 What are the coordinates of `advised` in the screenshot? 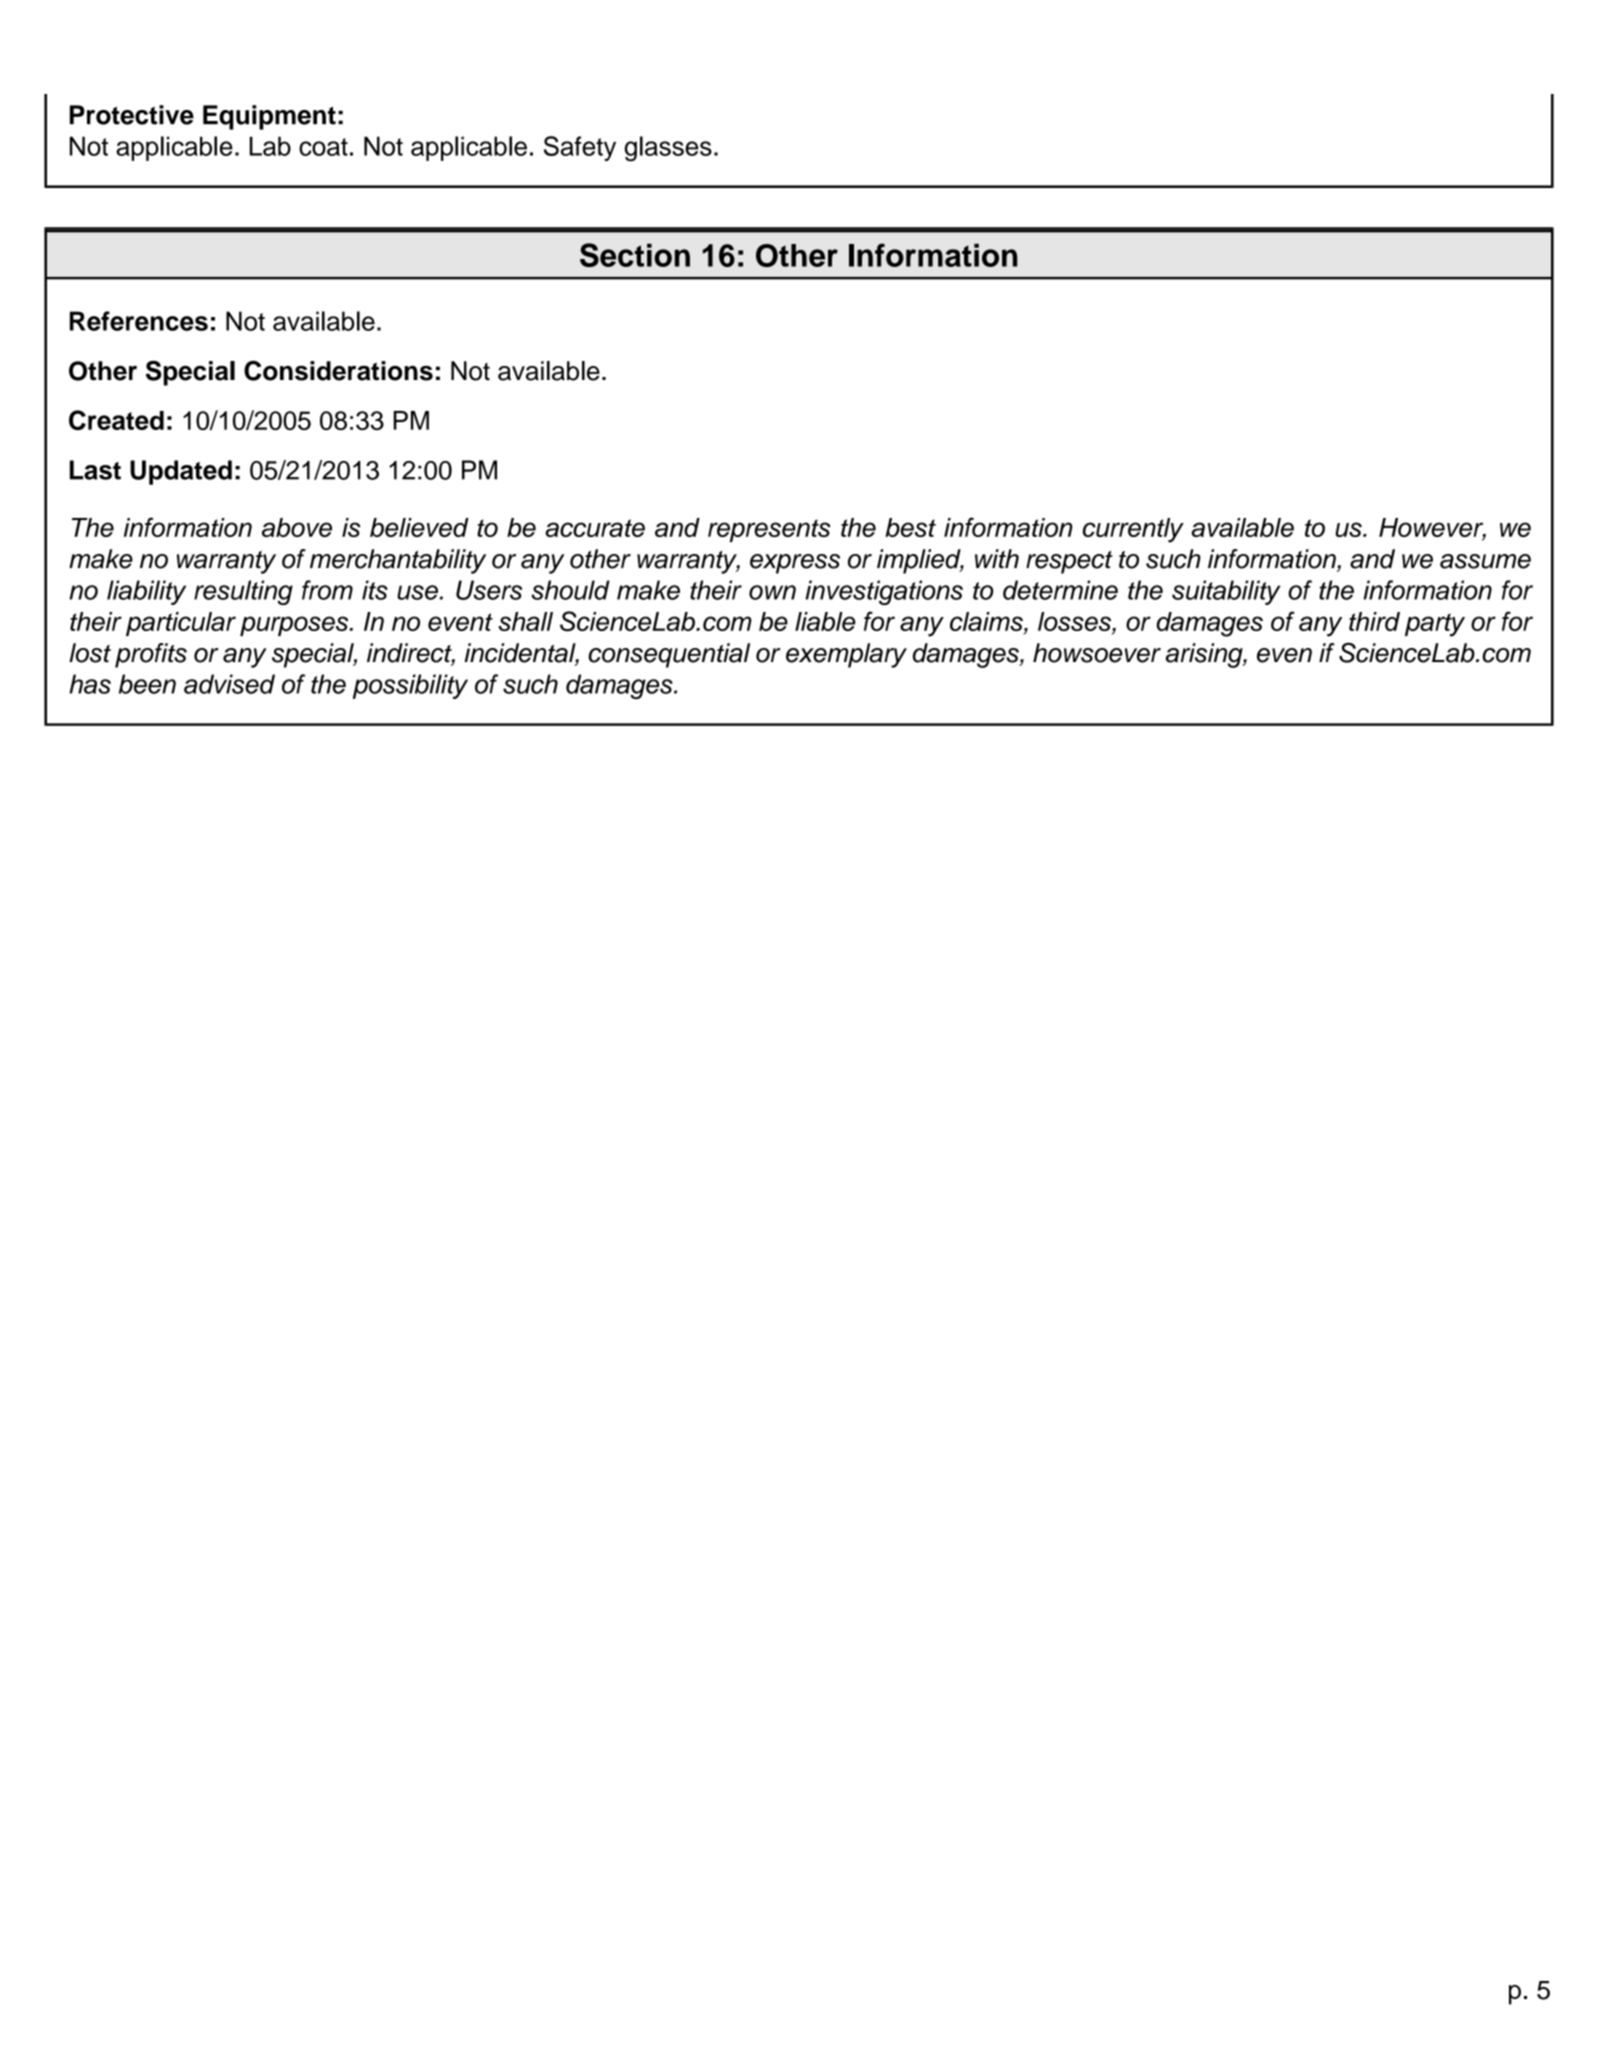 It's located at (229, 684).
